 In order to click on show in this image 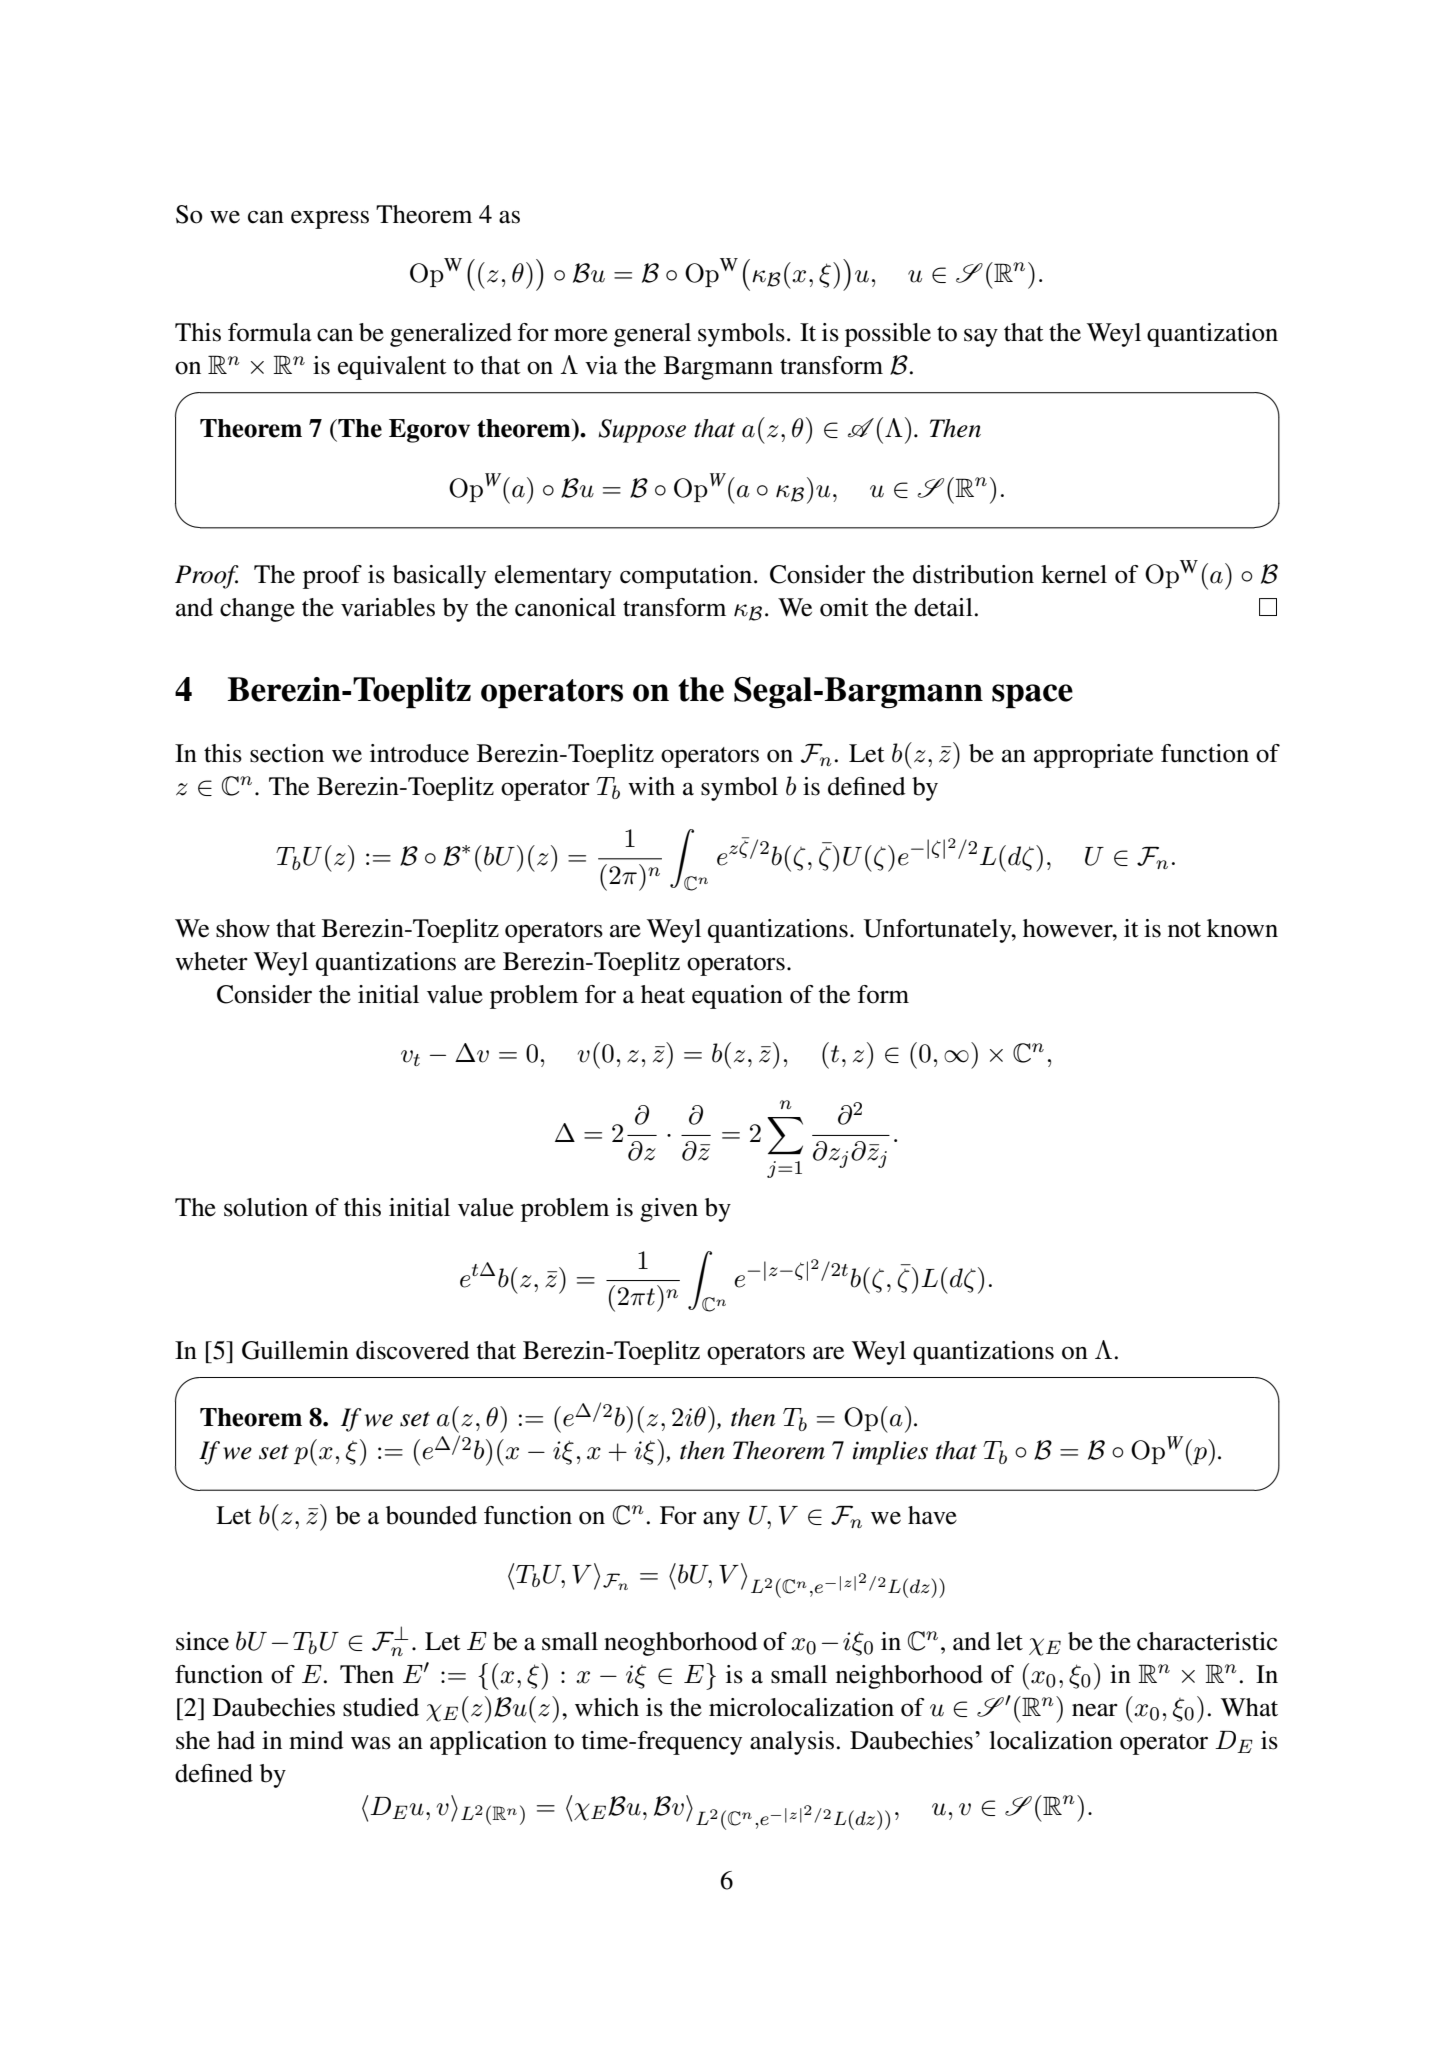, I will do `click(243, 928)`.
